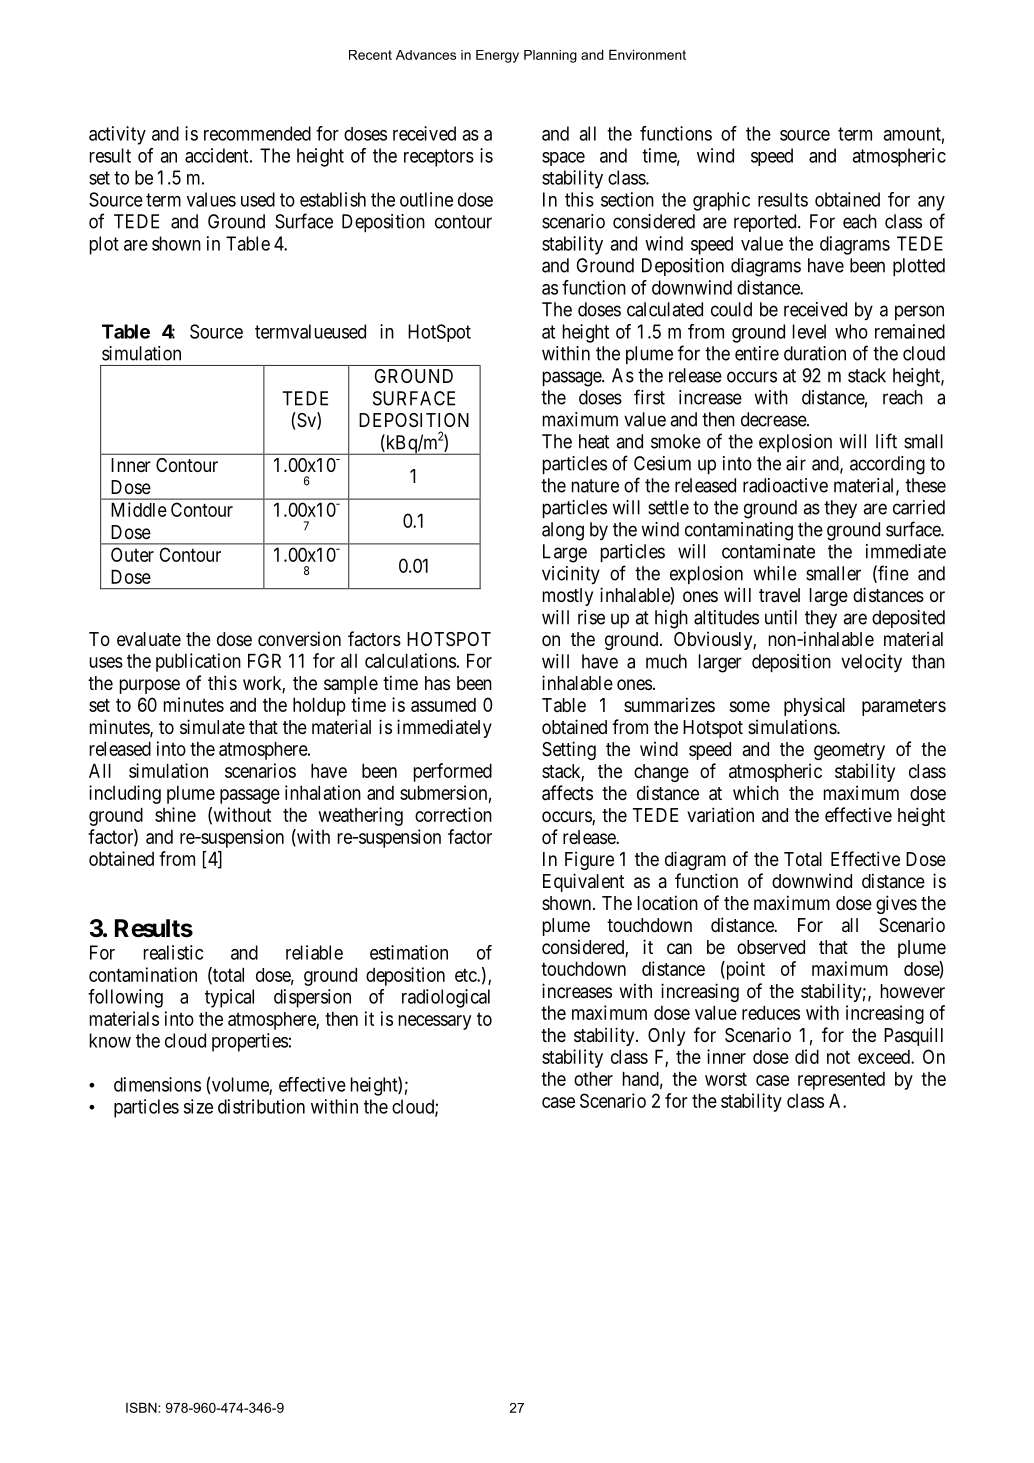 This screenshot has width=1034, height=1463. I want to click on Setting, so click(569, 750).
